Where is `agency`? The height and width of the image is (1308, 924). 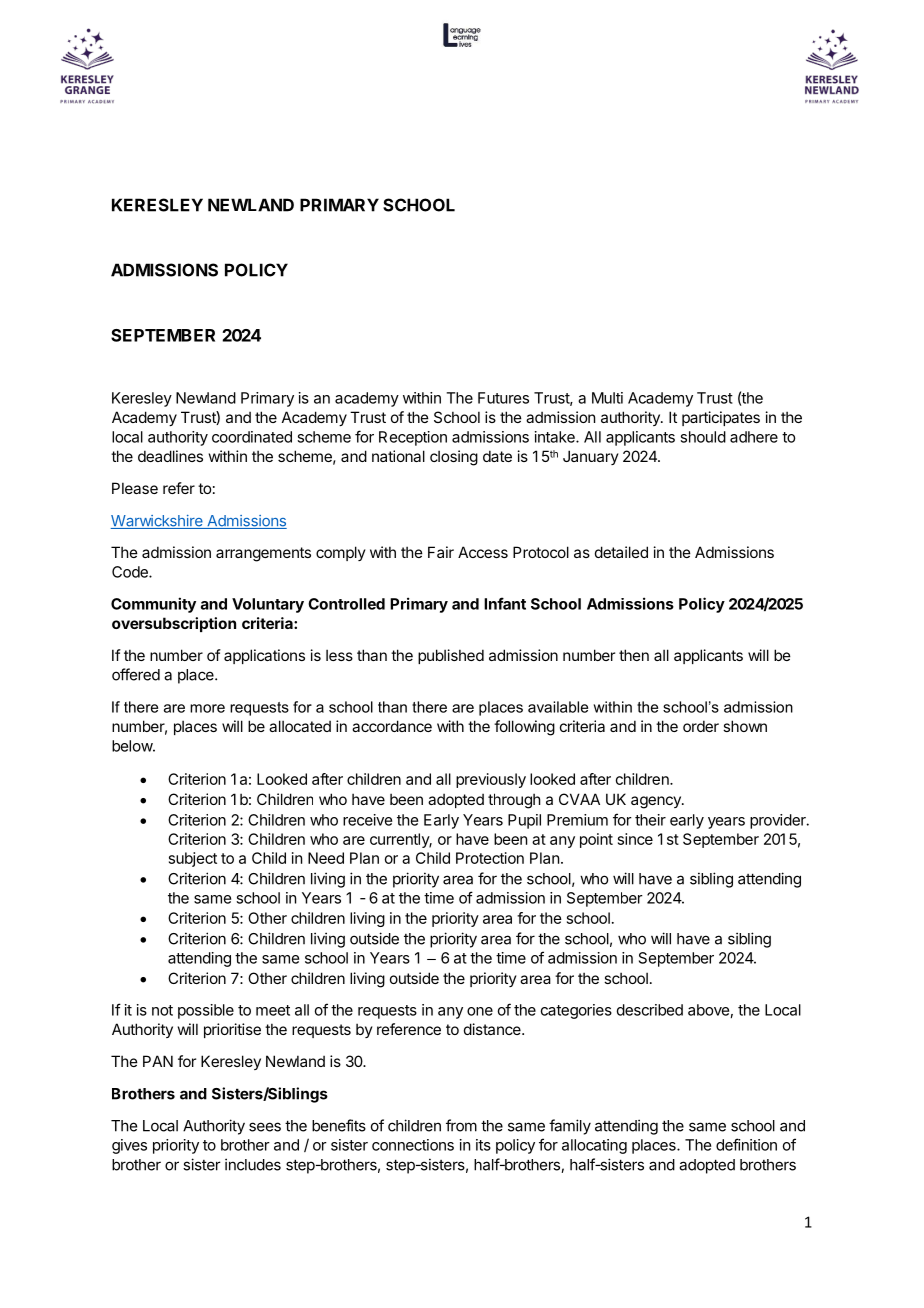
agency is located at coordinates (657, 802).
